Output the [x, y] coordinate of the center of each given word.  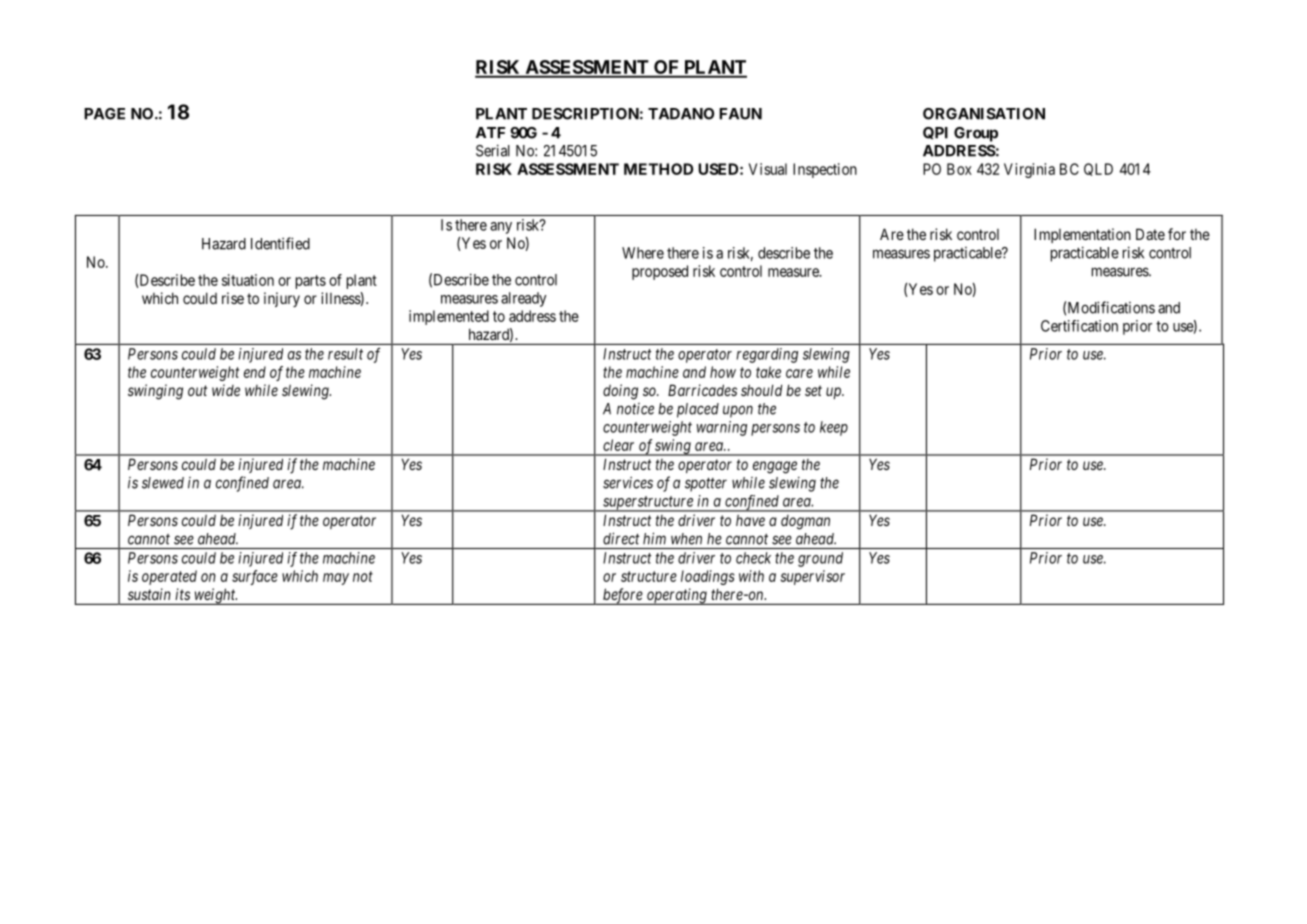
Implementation [1082, 235]
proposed [660, 272]
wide [226, 390]
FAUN [740, 114]
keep [834, 428]
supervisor [813, 577]
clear [618, 445]
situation [248, 280]
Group [976, 134]
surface [255, 577]
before [623, 596]
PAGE [104, 114]
